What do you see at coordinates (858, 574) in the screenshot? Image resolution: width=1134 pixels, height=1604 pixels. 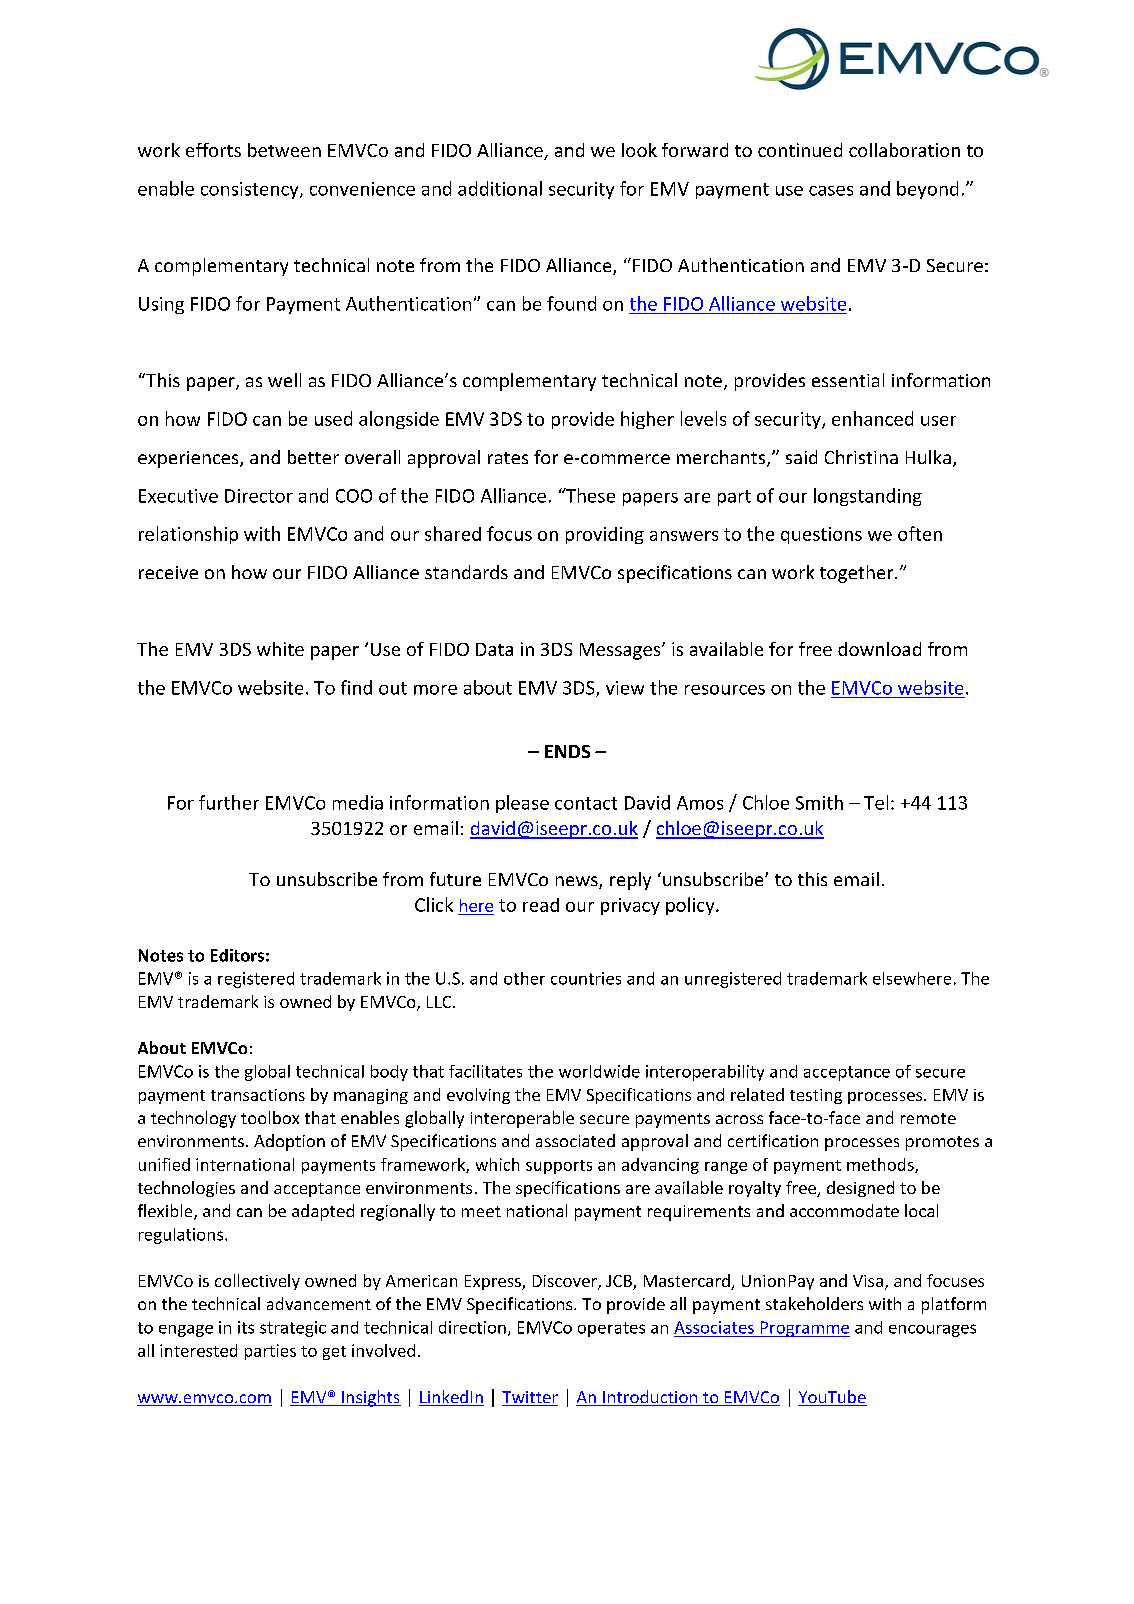 I see `together` at bounding box center [858, 574].
